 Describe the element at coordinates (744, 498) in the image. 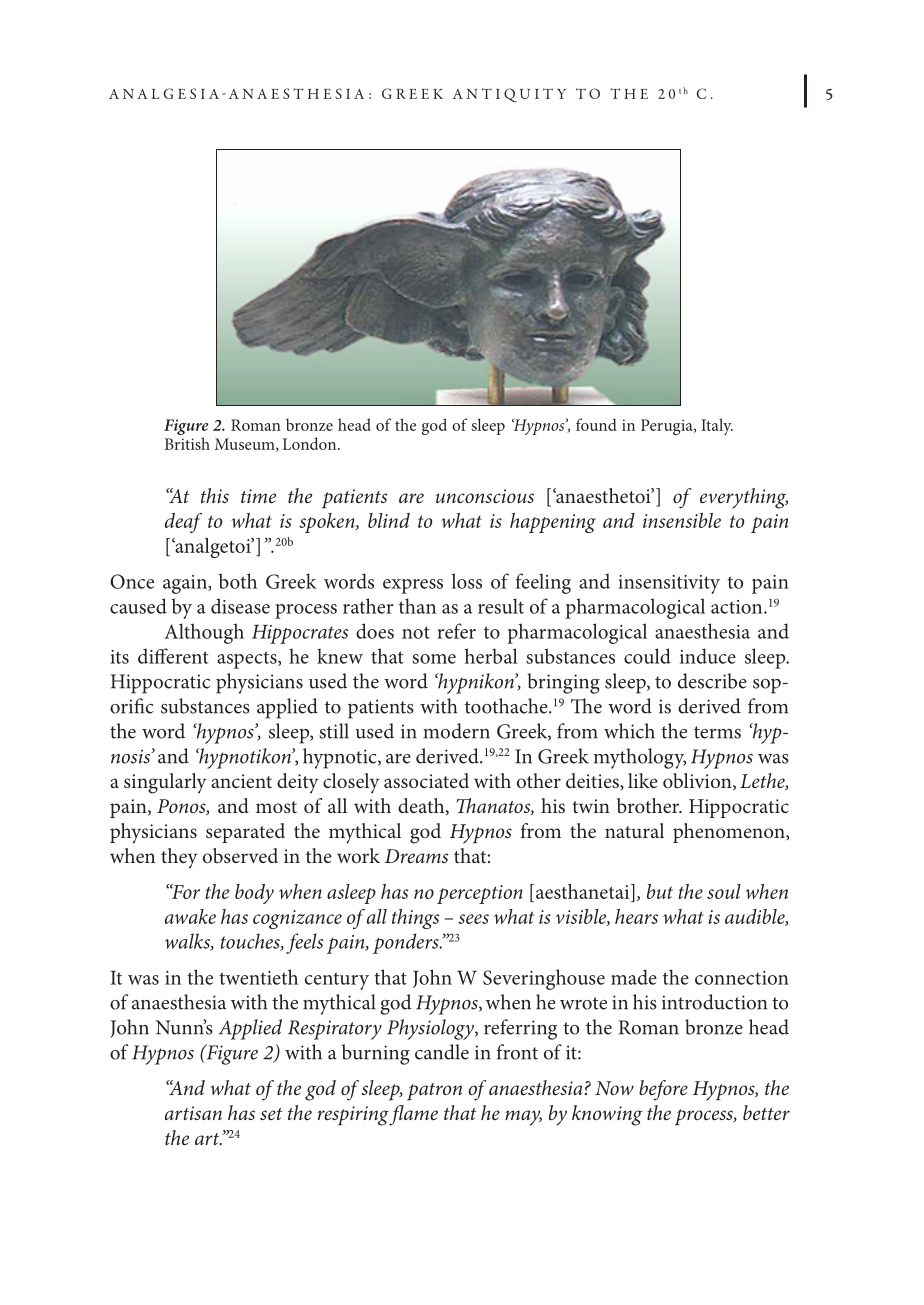

I see `everything` at that location.
